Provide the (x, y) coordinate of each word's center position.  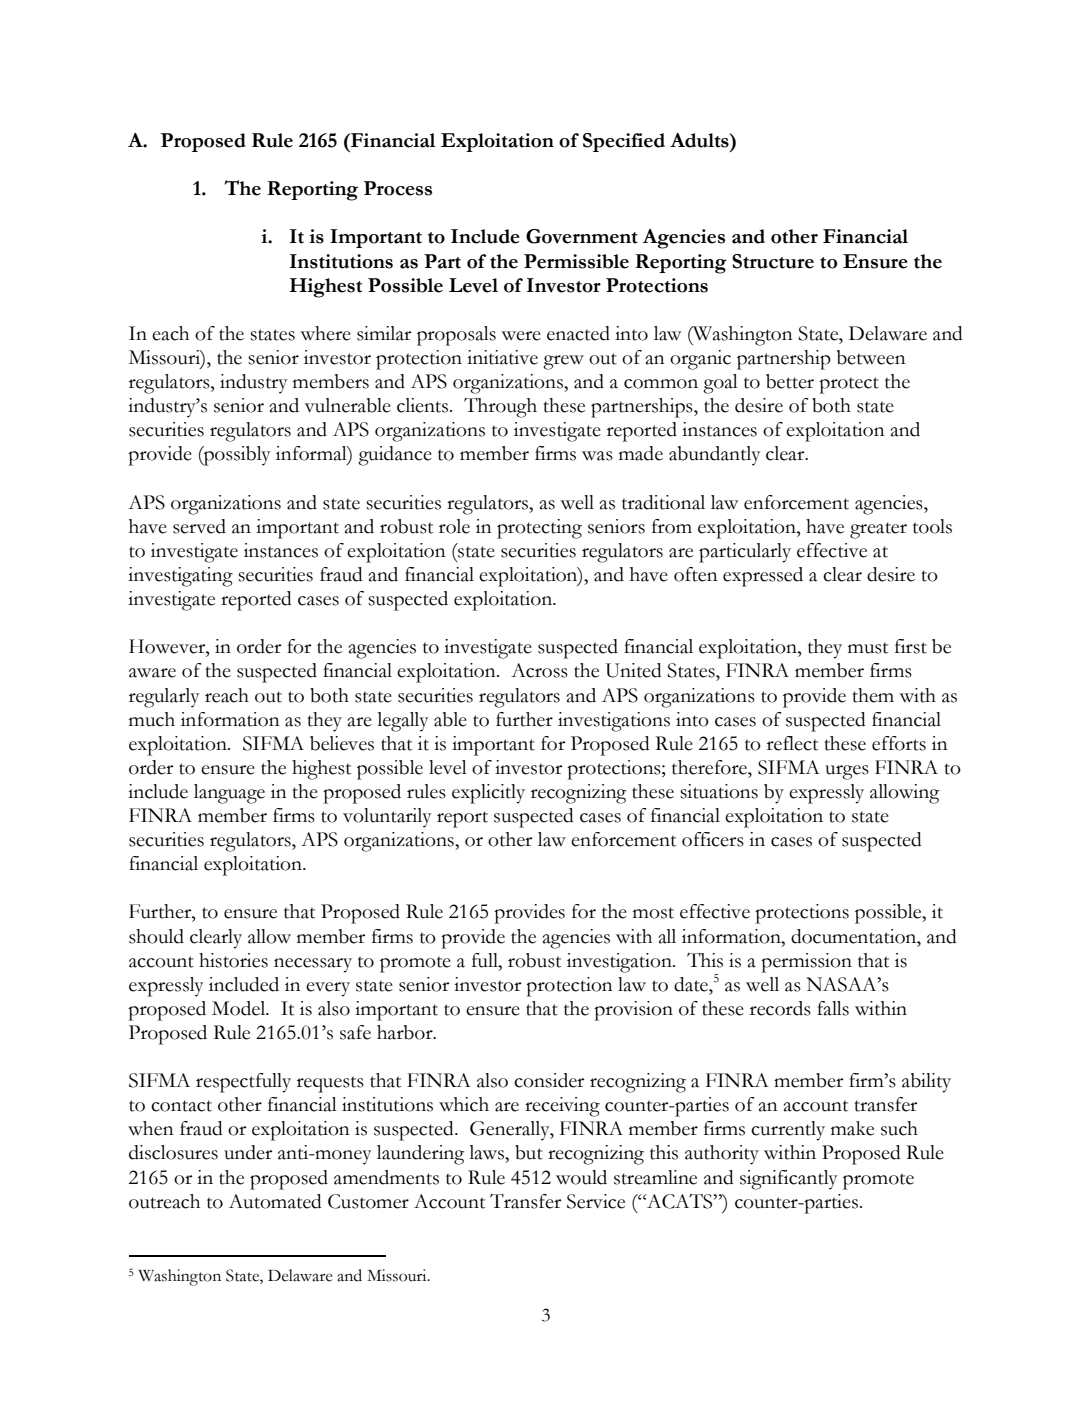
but (529, 1152)
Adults (700, 140)
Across (539, 670)
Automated (275, 1201)
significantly (789, 1180)
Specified (624, 142)
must (868, 648)
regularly (164, 698)
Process (398, 188)
